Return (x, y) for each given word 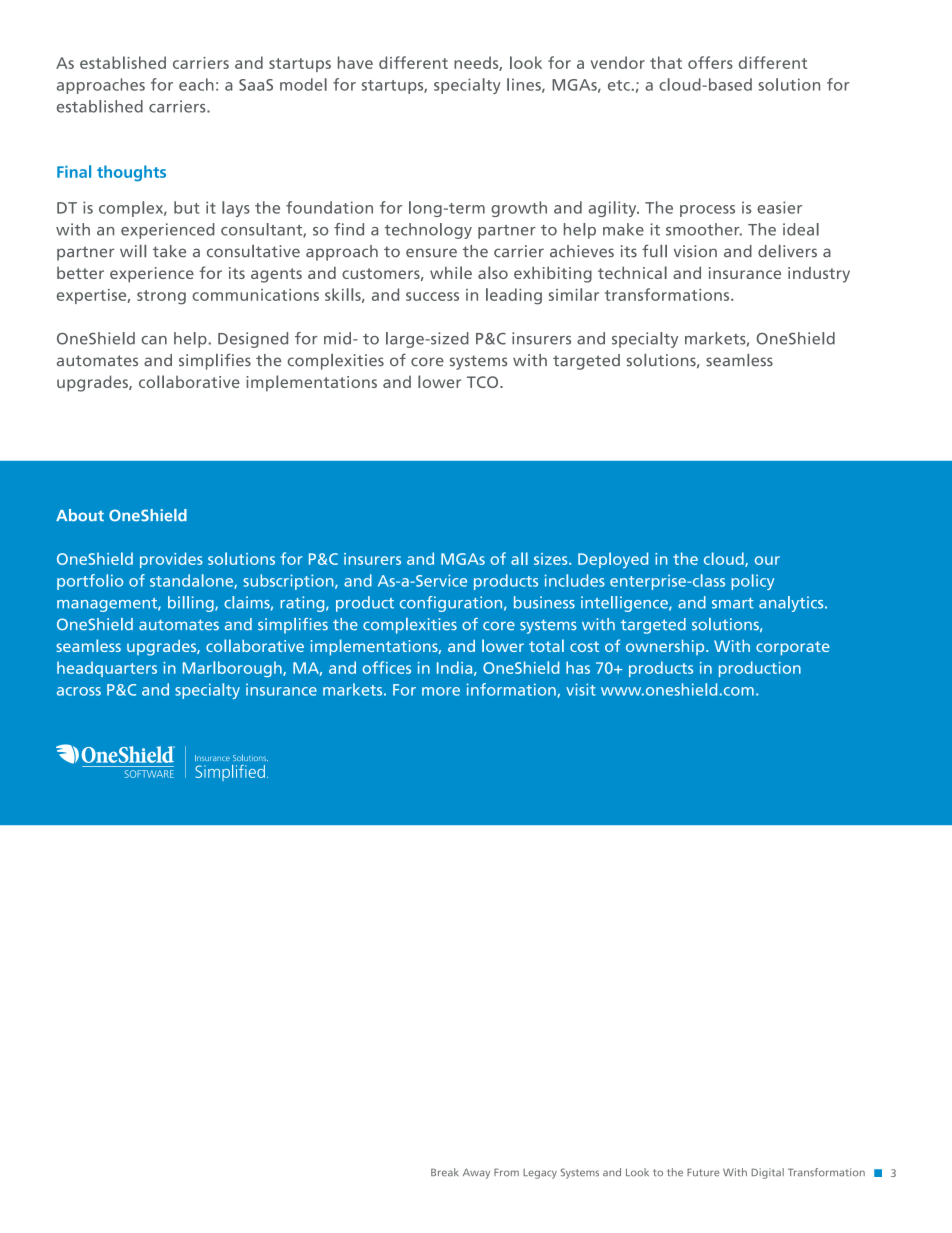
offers (710, 62)
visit (581, 689)
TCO (484, 382)
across (79, 691)
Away (476, 1173)
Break (445, 1172)
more (441, 691)
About (80, 515)
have (355, 62)
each (196, 84)
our (767, 560)
